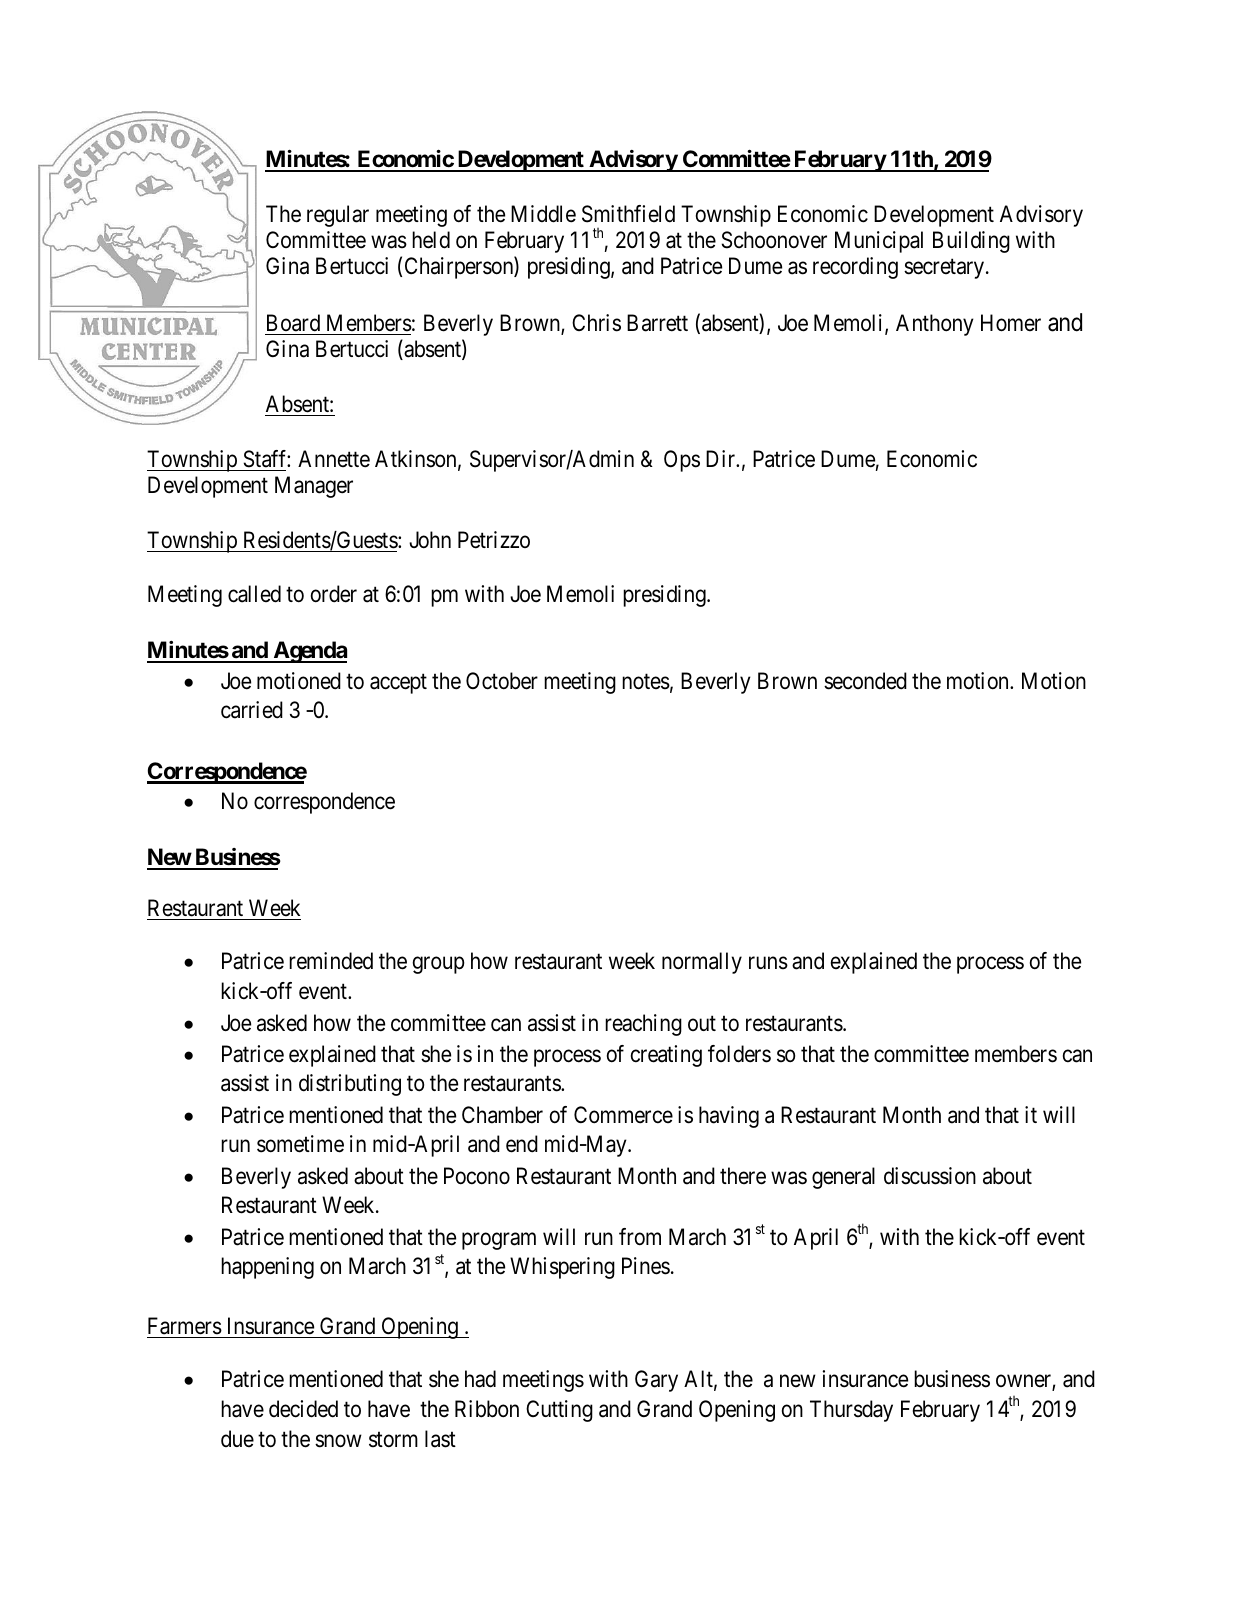 This document has width=1249, height=1616. Describe the element at coordinates (930, 1176) in the document. I see `discussion` at that location.
